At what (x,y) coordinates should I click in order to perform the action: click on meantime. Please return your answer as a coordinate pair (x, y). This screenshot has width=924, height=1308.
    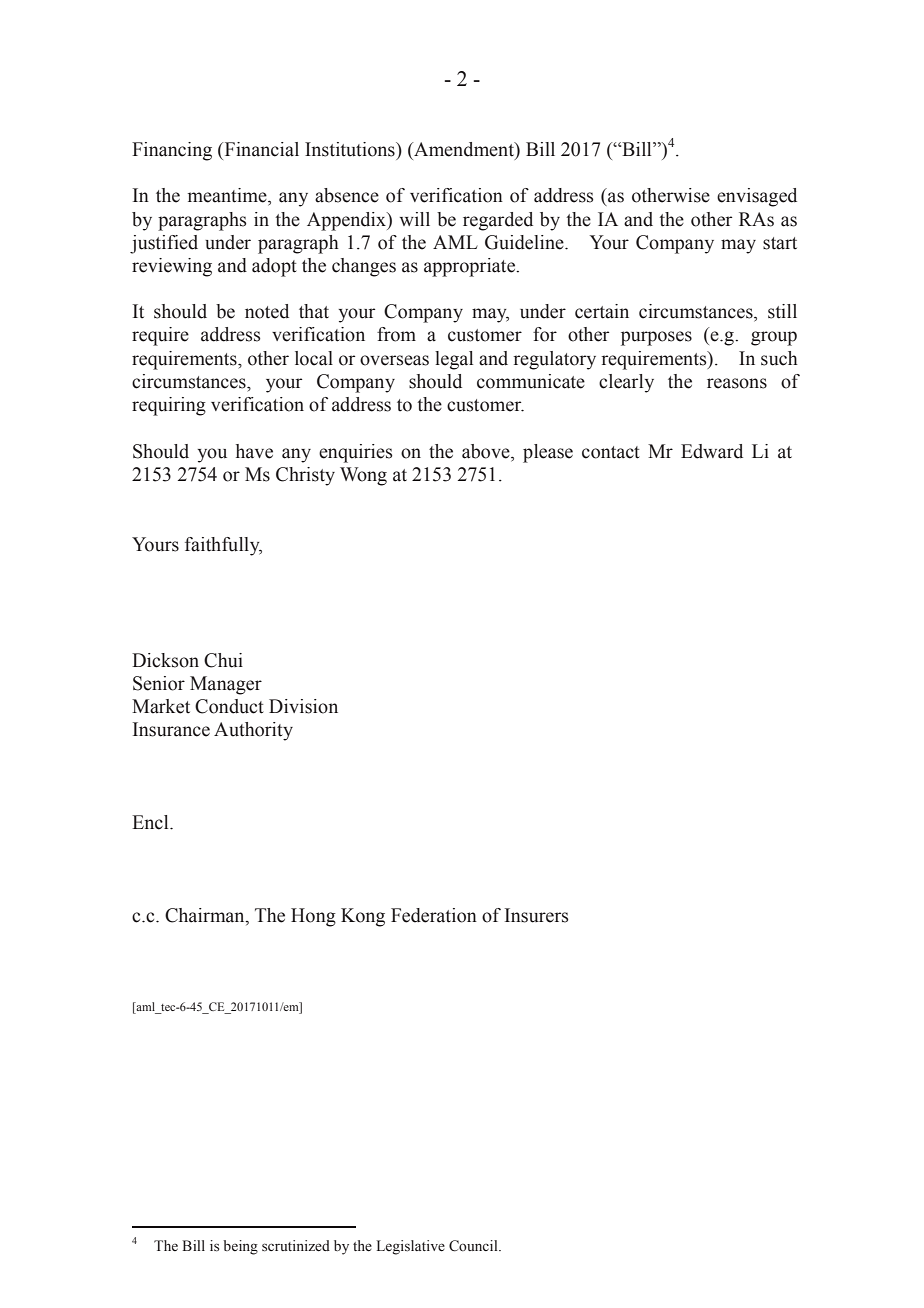
    Looking at the image, I should click on (228, 195).
